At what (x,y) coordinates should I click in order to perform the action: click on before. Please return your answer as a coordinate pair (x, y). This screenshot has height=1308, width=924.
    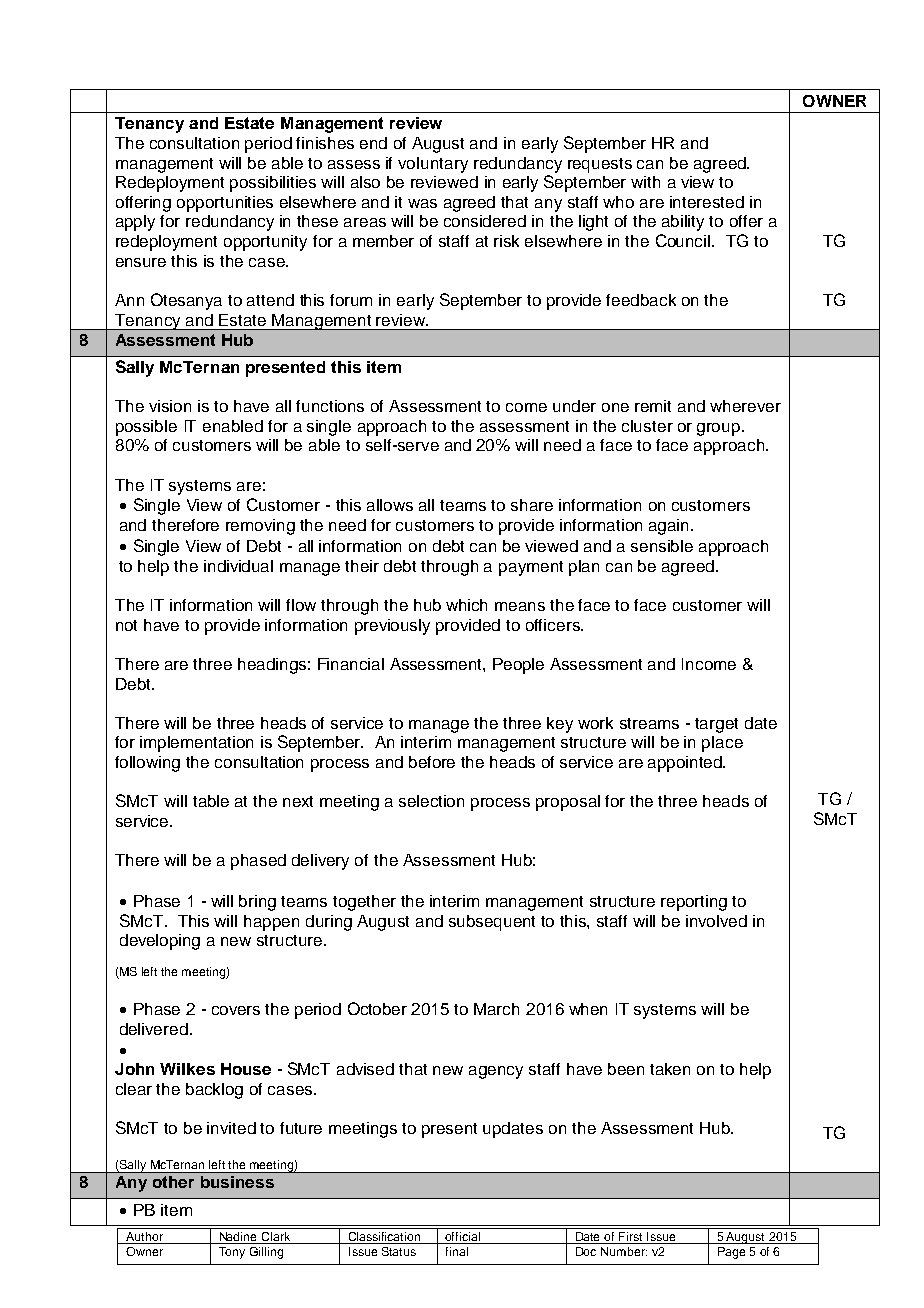
    Looking at the image, I should click on (432, 762).
